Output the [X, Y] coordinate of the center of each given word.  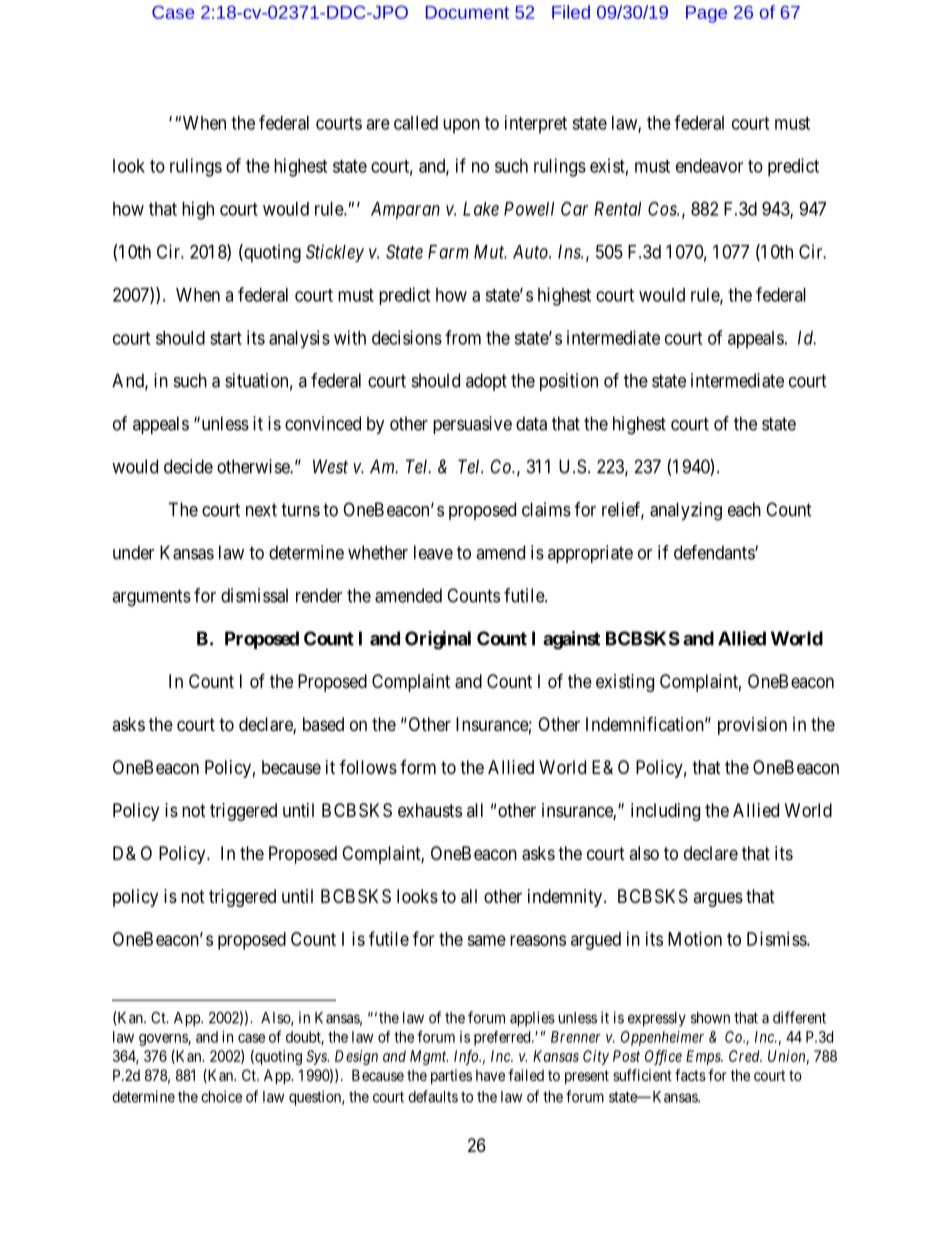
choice [221, 1096]
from [463, 337]
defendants [715, 552]
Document [467, 12]
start [226, 338]
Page [706, 14]
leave [433, 552]
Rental [617, 209]
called [416, 123]
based [323, 724]
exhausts [430, 810]
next [261, 510]
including [665, 812]
